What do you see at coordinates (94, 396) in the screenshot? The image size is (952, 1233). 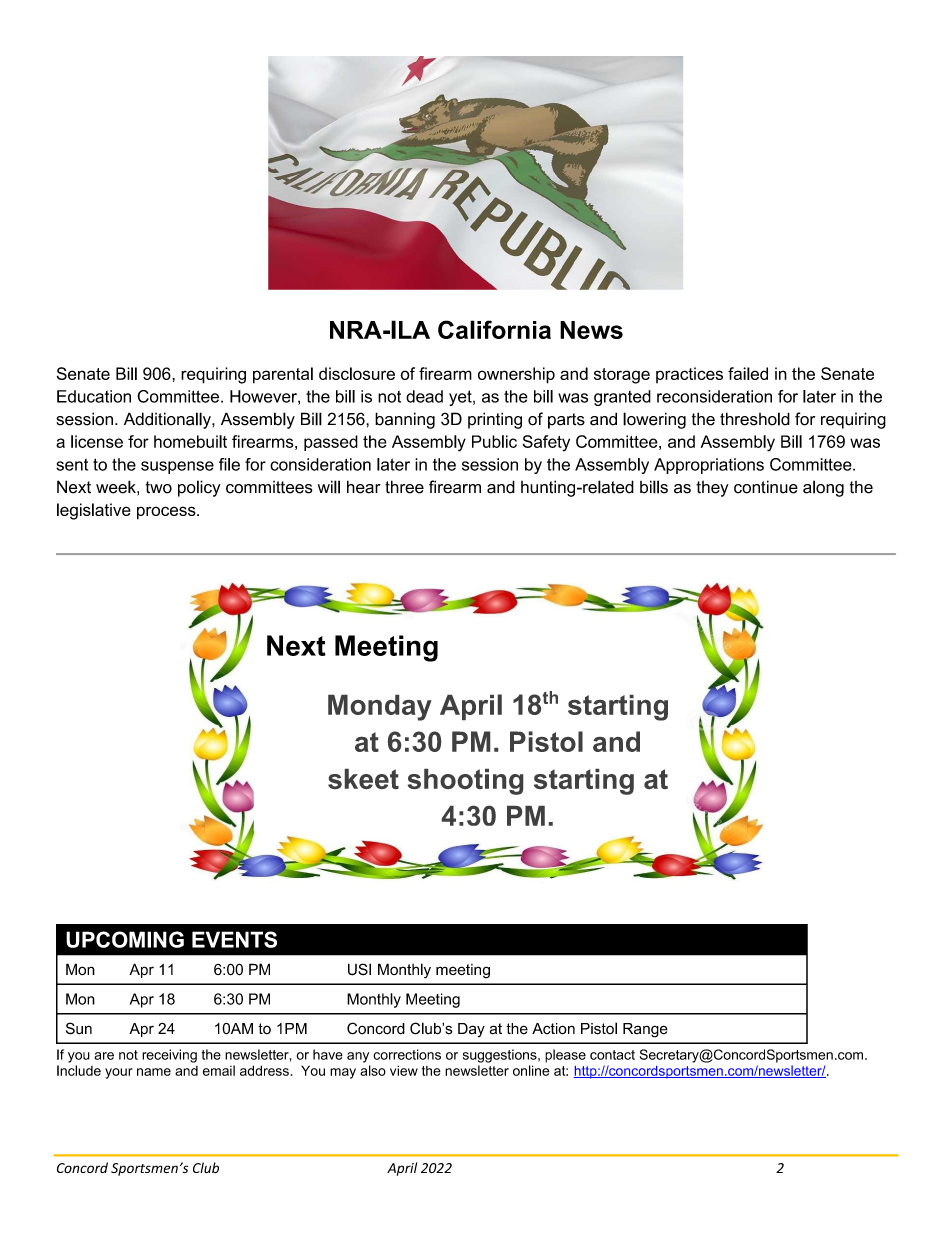 I see `Education` at bounding box center [94, 396].
